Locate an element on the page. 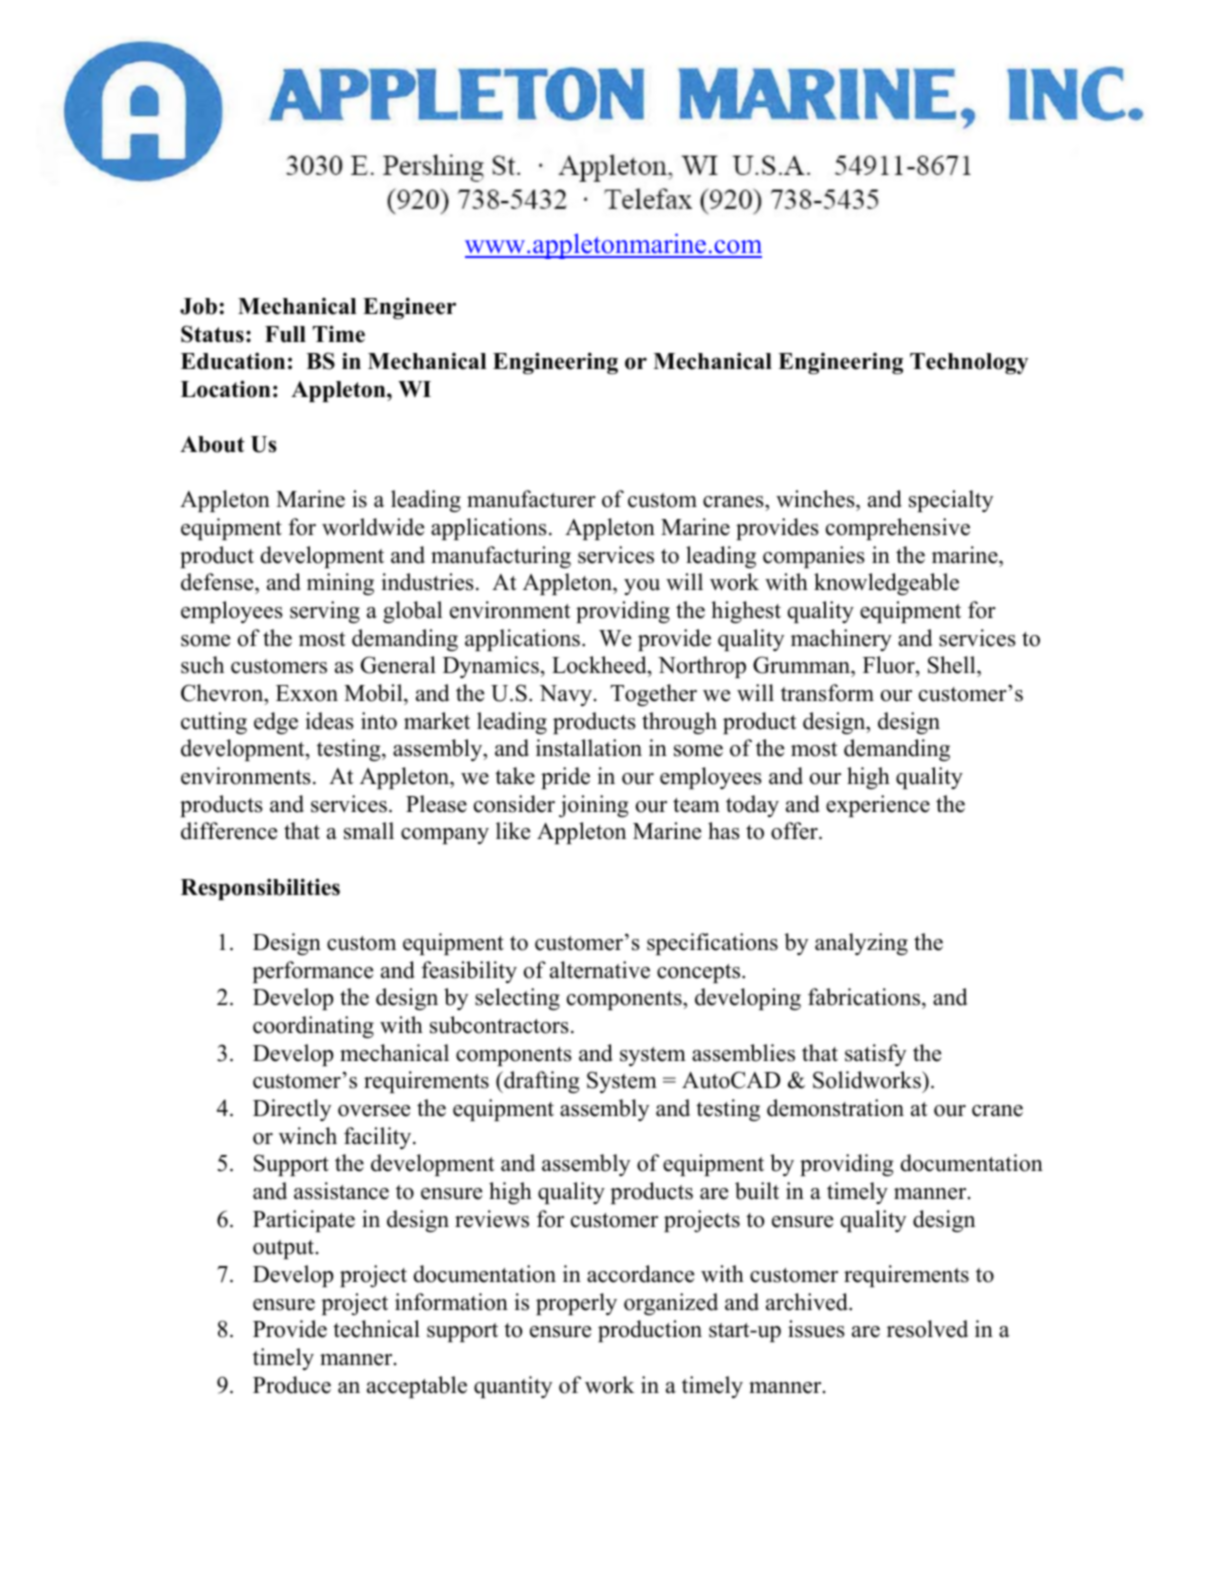  Produce is located at coordinates (292, 1385).
